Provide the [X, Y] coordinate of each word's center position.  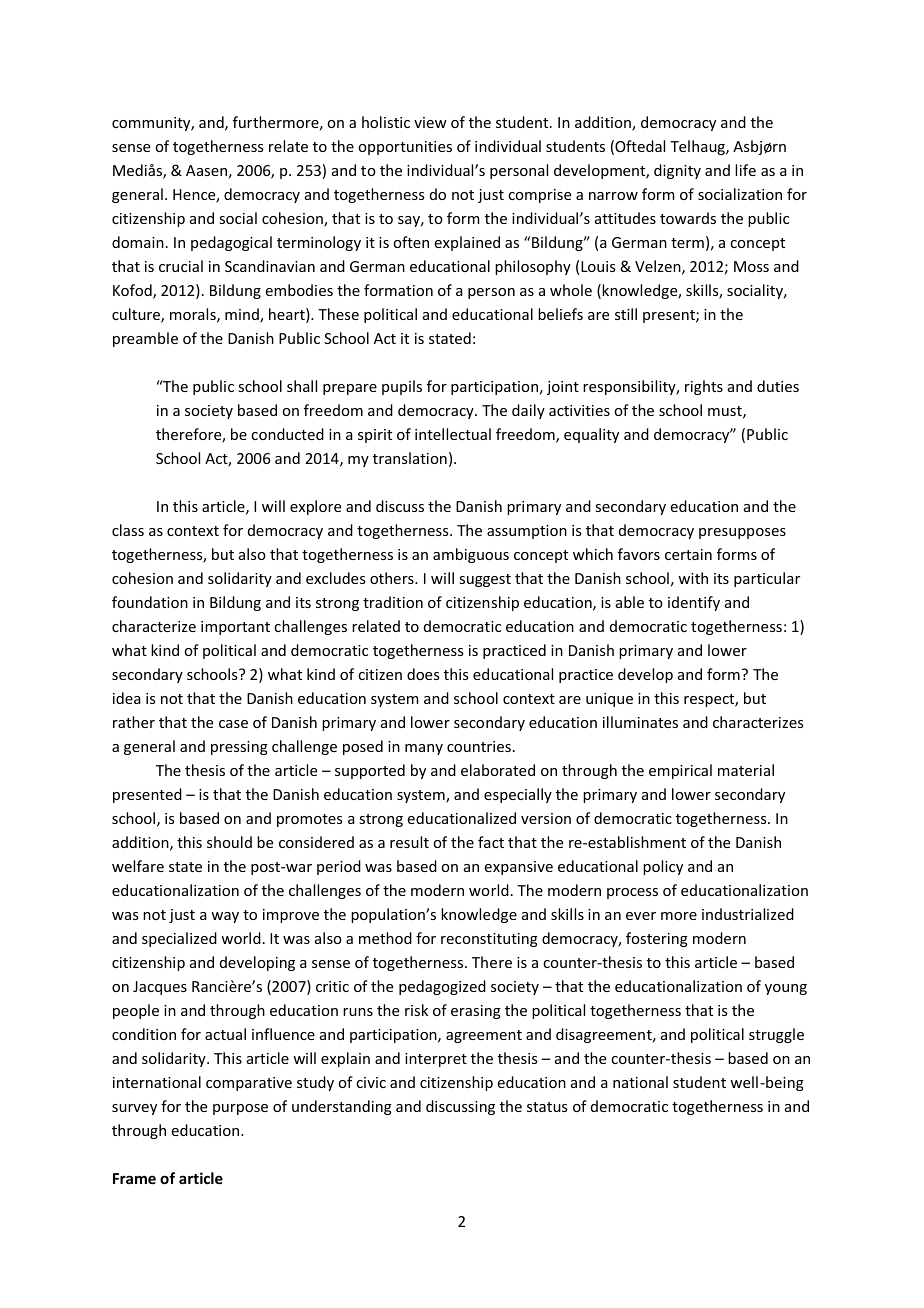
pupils [402, 387]
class [128, 530]
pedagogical [231, 243]
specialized [179, 939]
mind [243, 315]
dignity [677, 171]
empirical [680, 771]
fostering [657, 939]
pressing [239, 748]
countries [479, 746]
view [430, 122]
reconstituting [489, 940]
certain [688, 554]
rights [704, 387]
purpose [240, 1109]
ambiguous [471, 555]
